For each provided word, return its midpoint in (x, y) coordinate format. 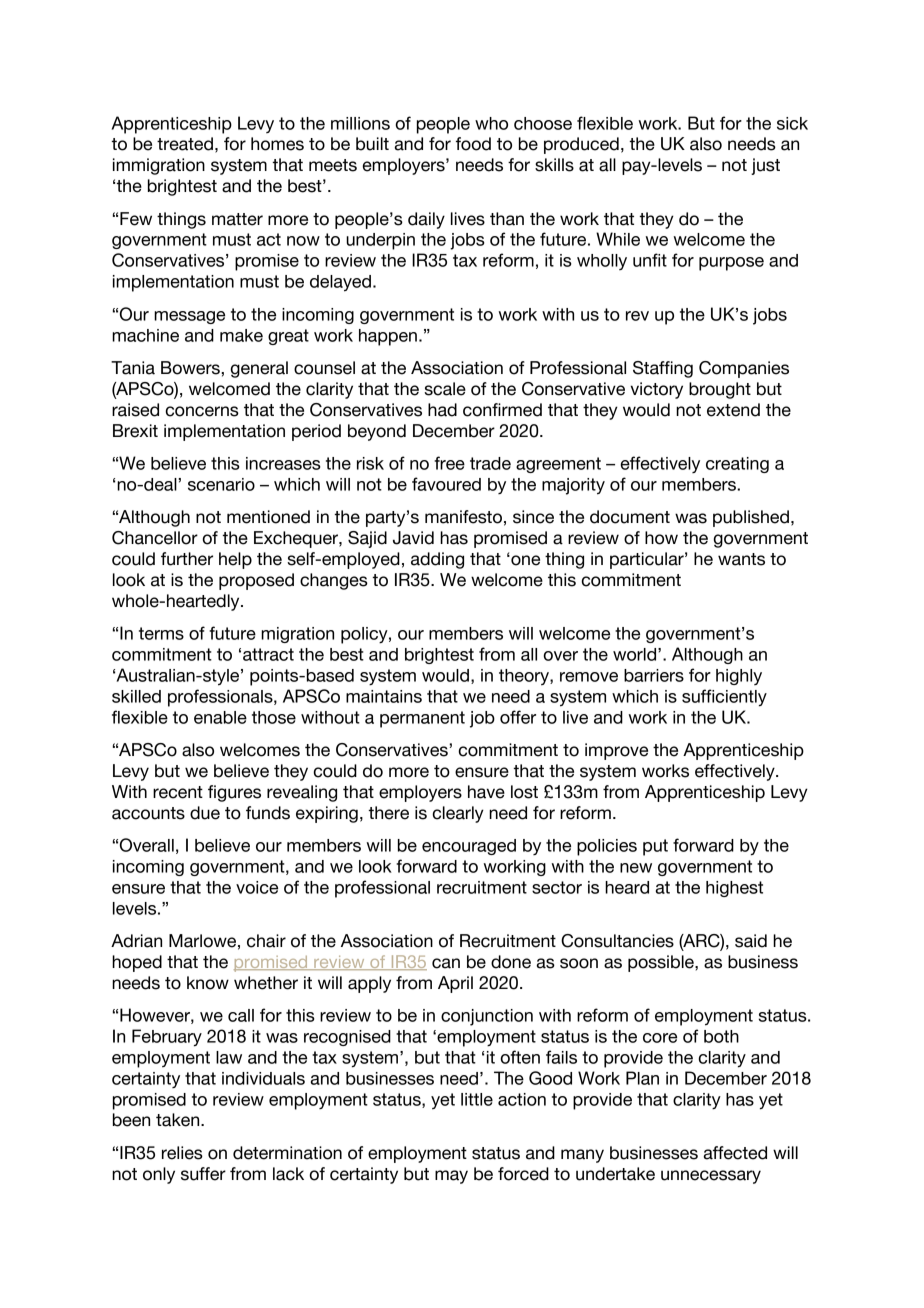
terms (161, 633)
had (442, 410)
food (473, 144)
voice (257, 887)
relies (182, 1153)
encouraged (469, 847)
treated (185, 144)
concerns (202, 411)
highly (739, 677)
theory (525, 677)
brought (720, 390)
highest (734, 889)
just (765, 166)
